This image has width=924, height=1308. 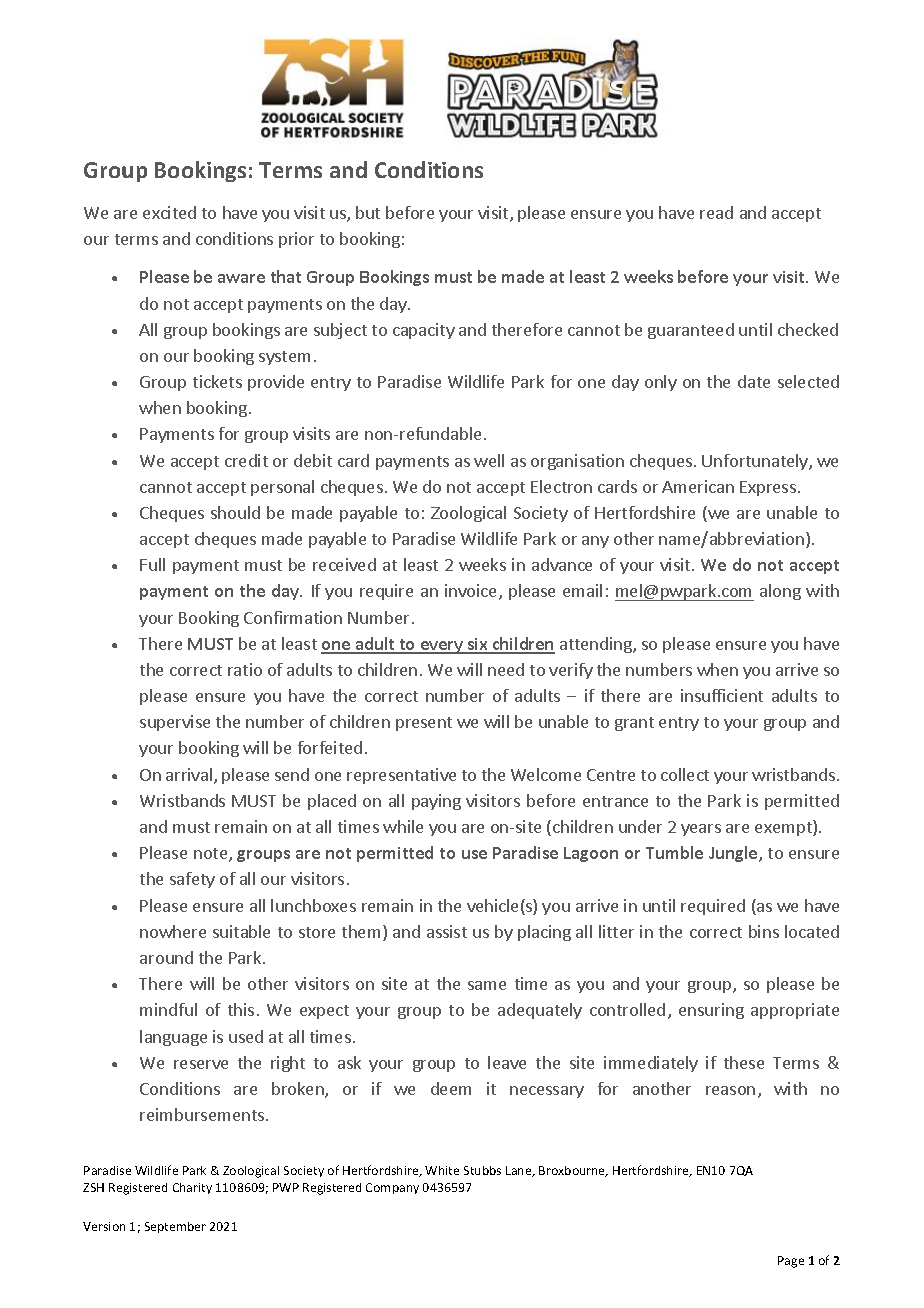 What do you see at coordinates (175, 1227) in the image?
I see `September` at bounding box center [175, 1227].
